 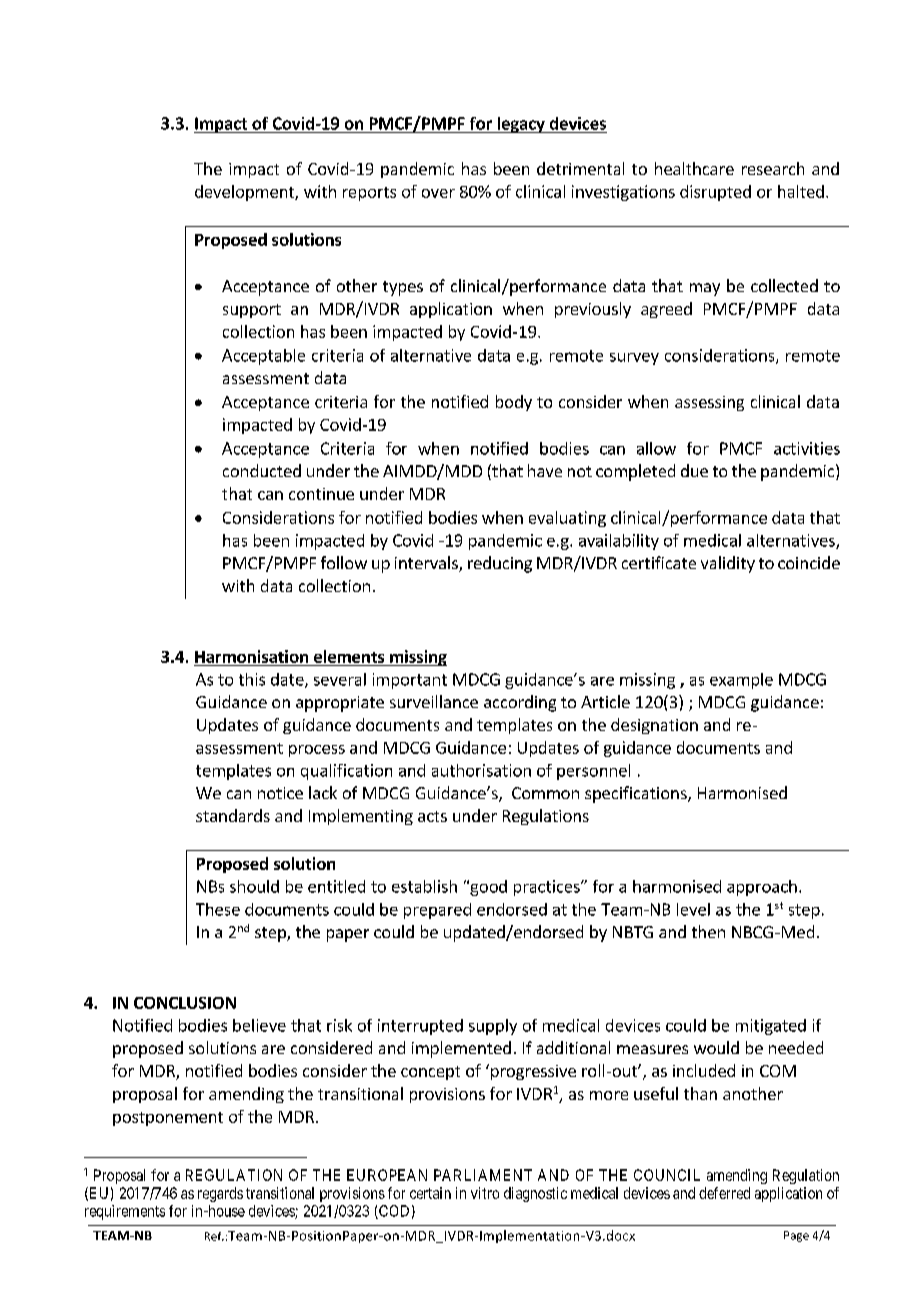 What do you see at coordinates (220, 1194) in the screenshot?
I see `regards` at bounding box center [220, 1194].
